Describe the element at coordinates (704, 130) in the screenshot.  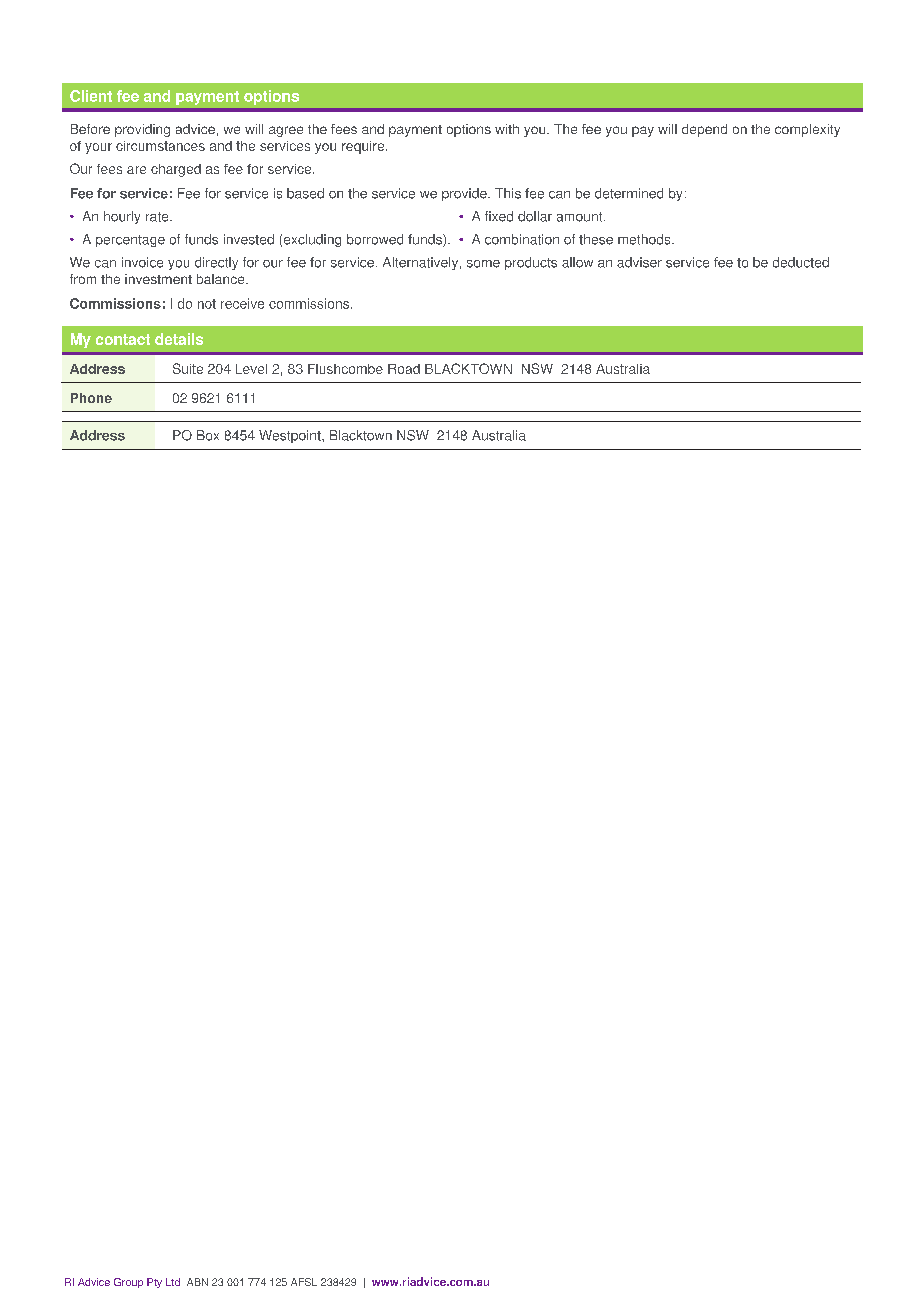
I see `depend` at that location.
